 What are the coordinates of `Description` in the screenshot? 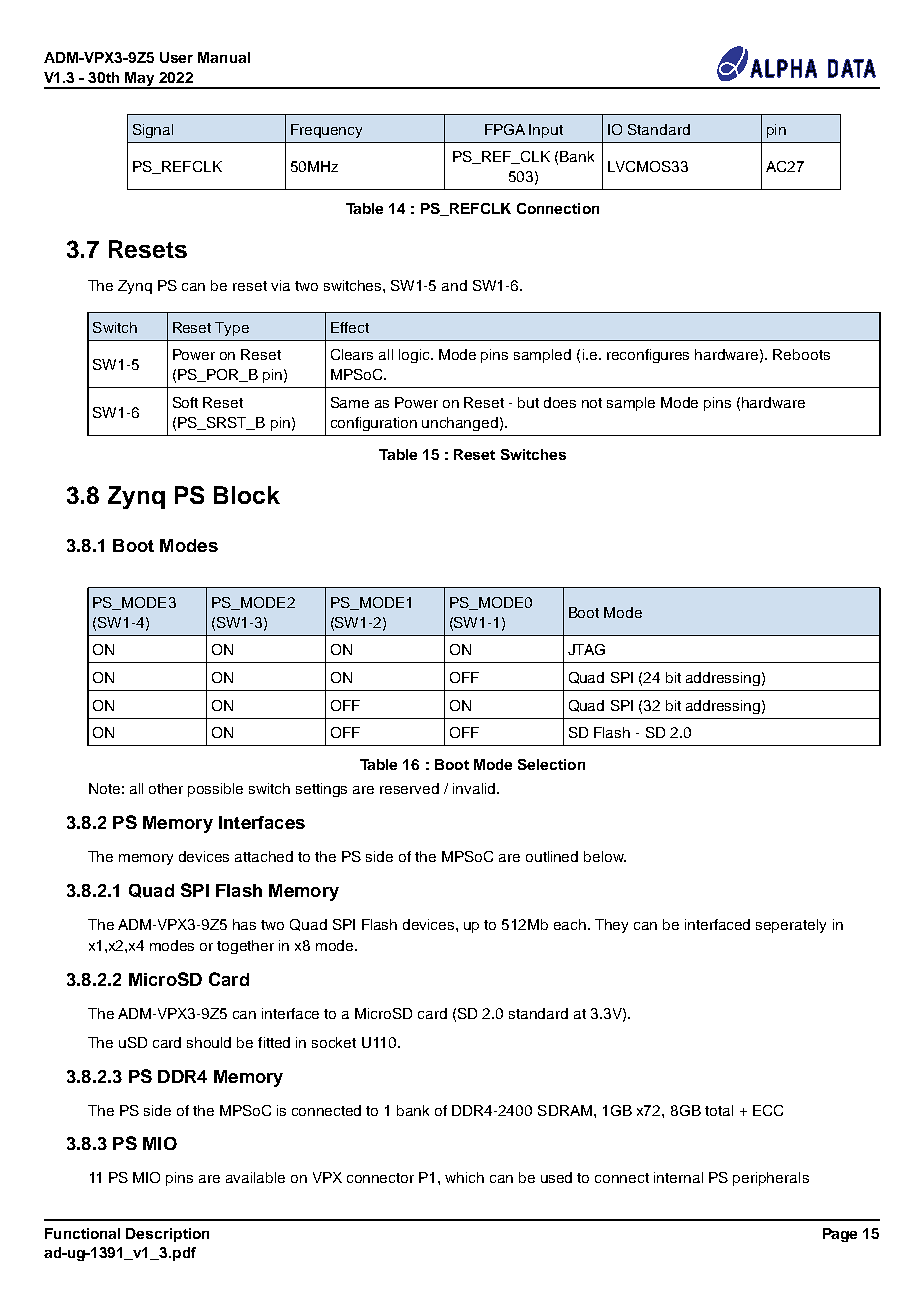 It's located at (167, 1235).
